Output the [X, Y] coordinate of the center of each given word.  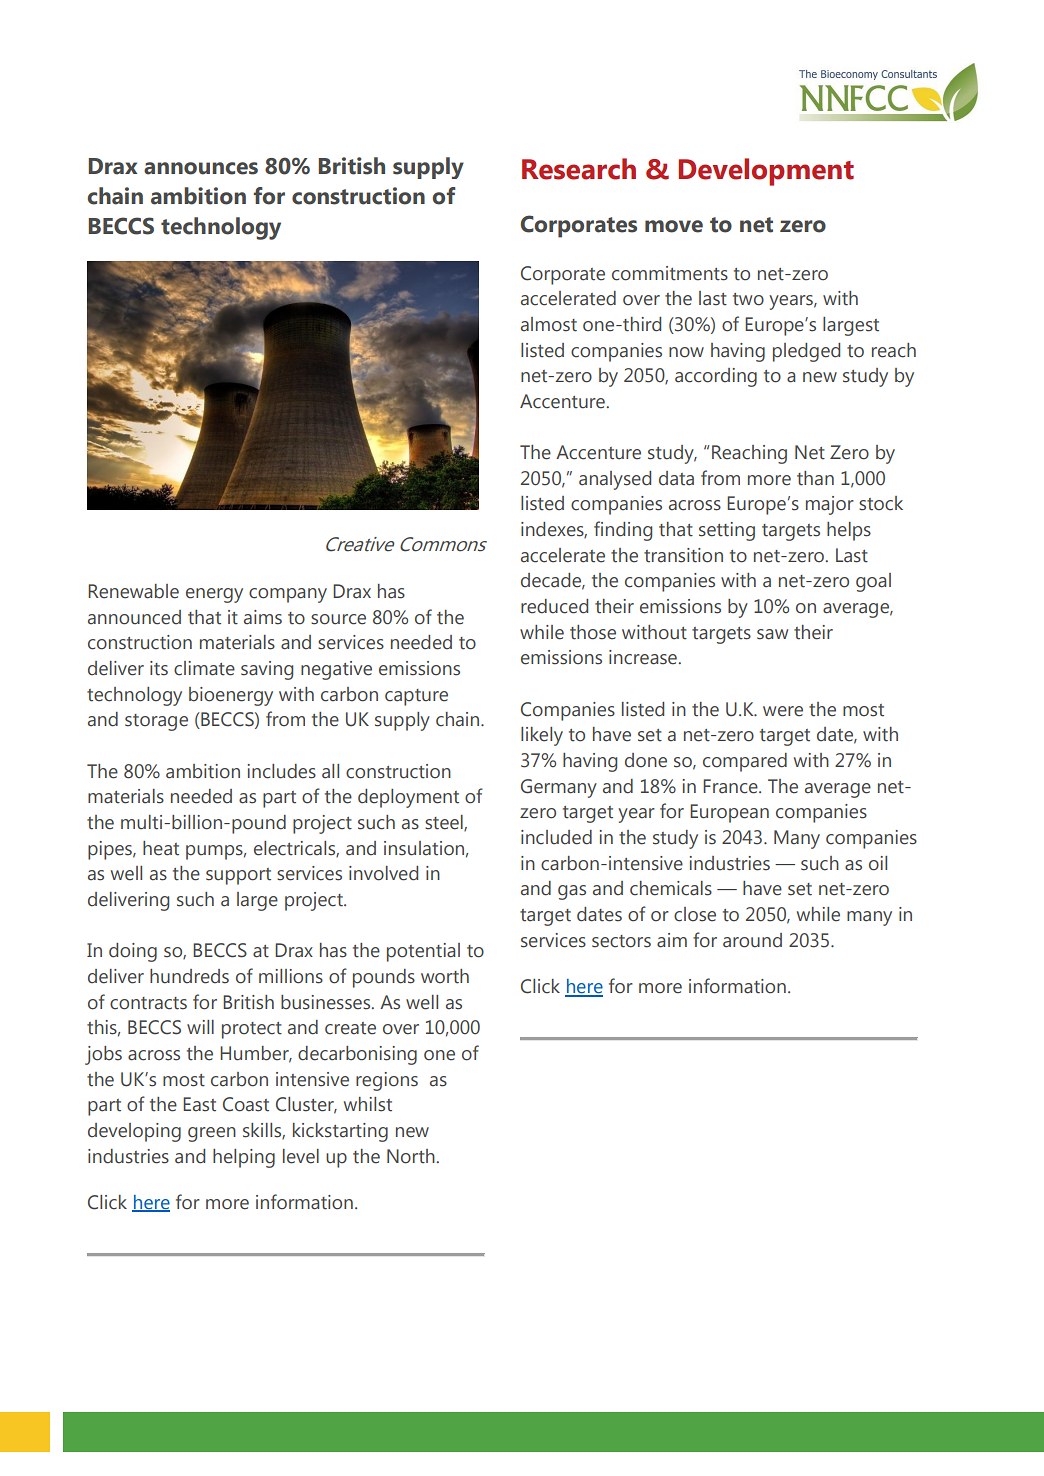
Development [766, 172]
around [752, 940]
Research [579, 169]
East [199, 1104]
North [412, 1156]
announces [201, 168]
